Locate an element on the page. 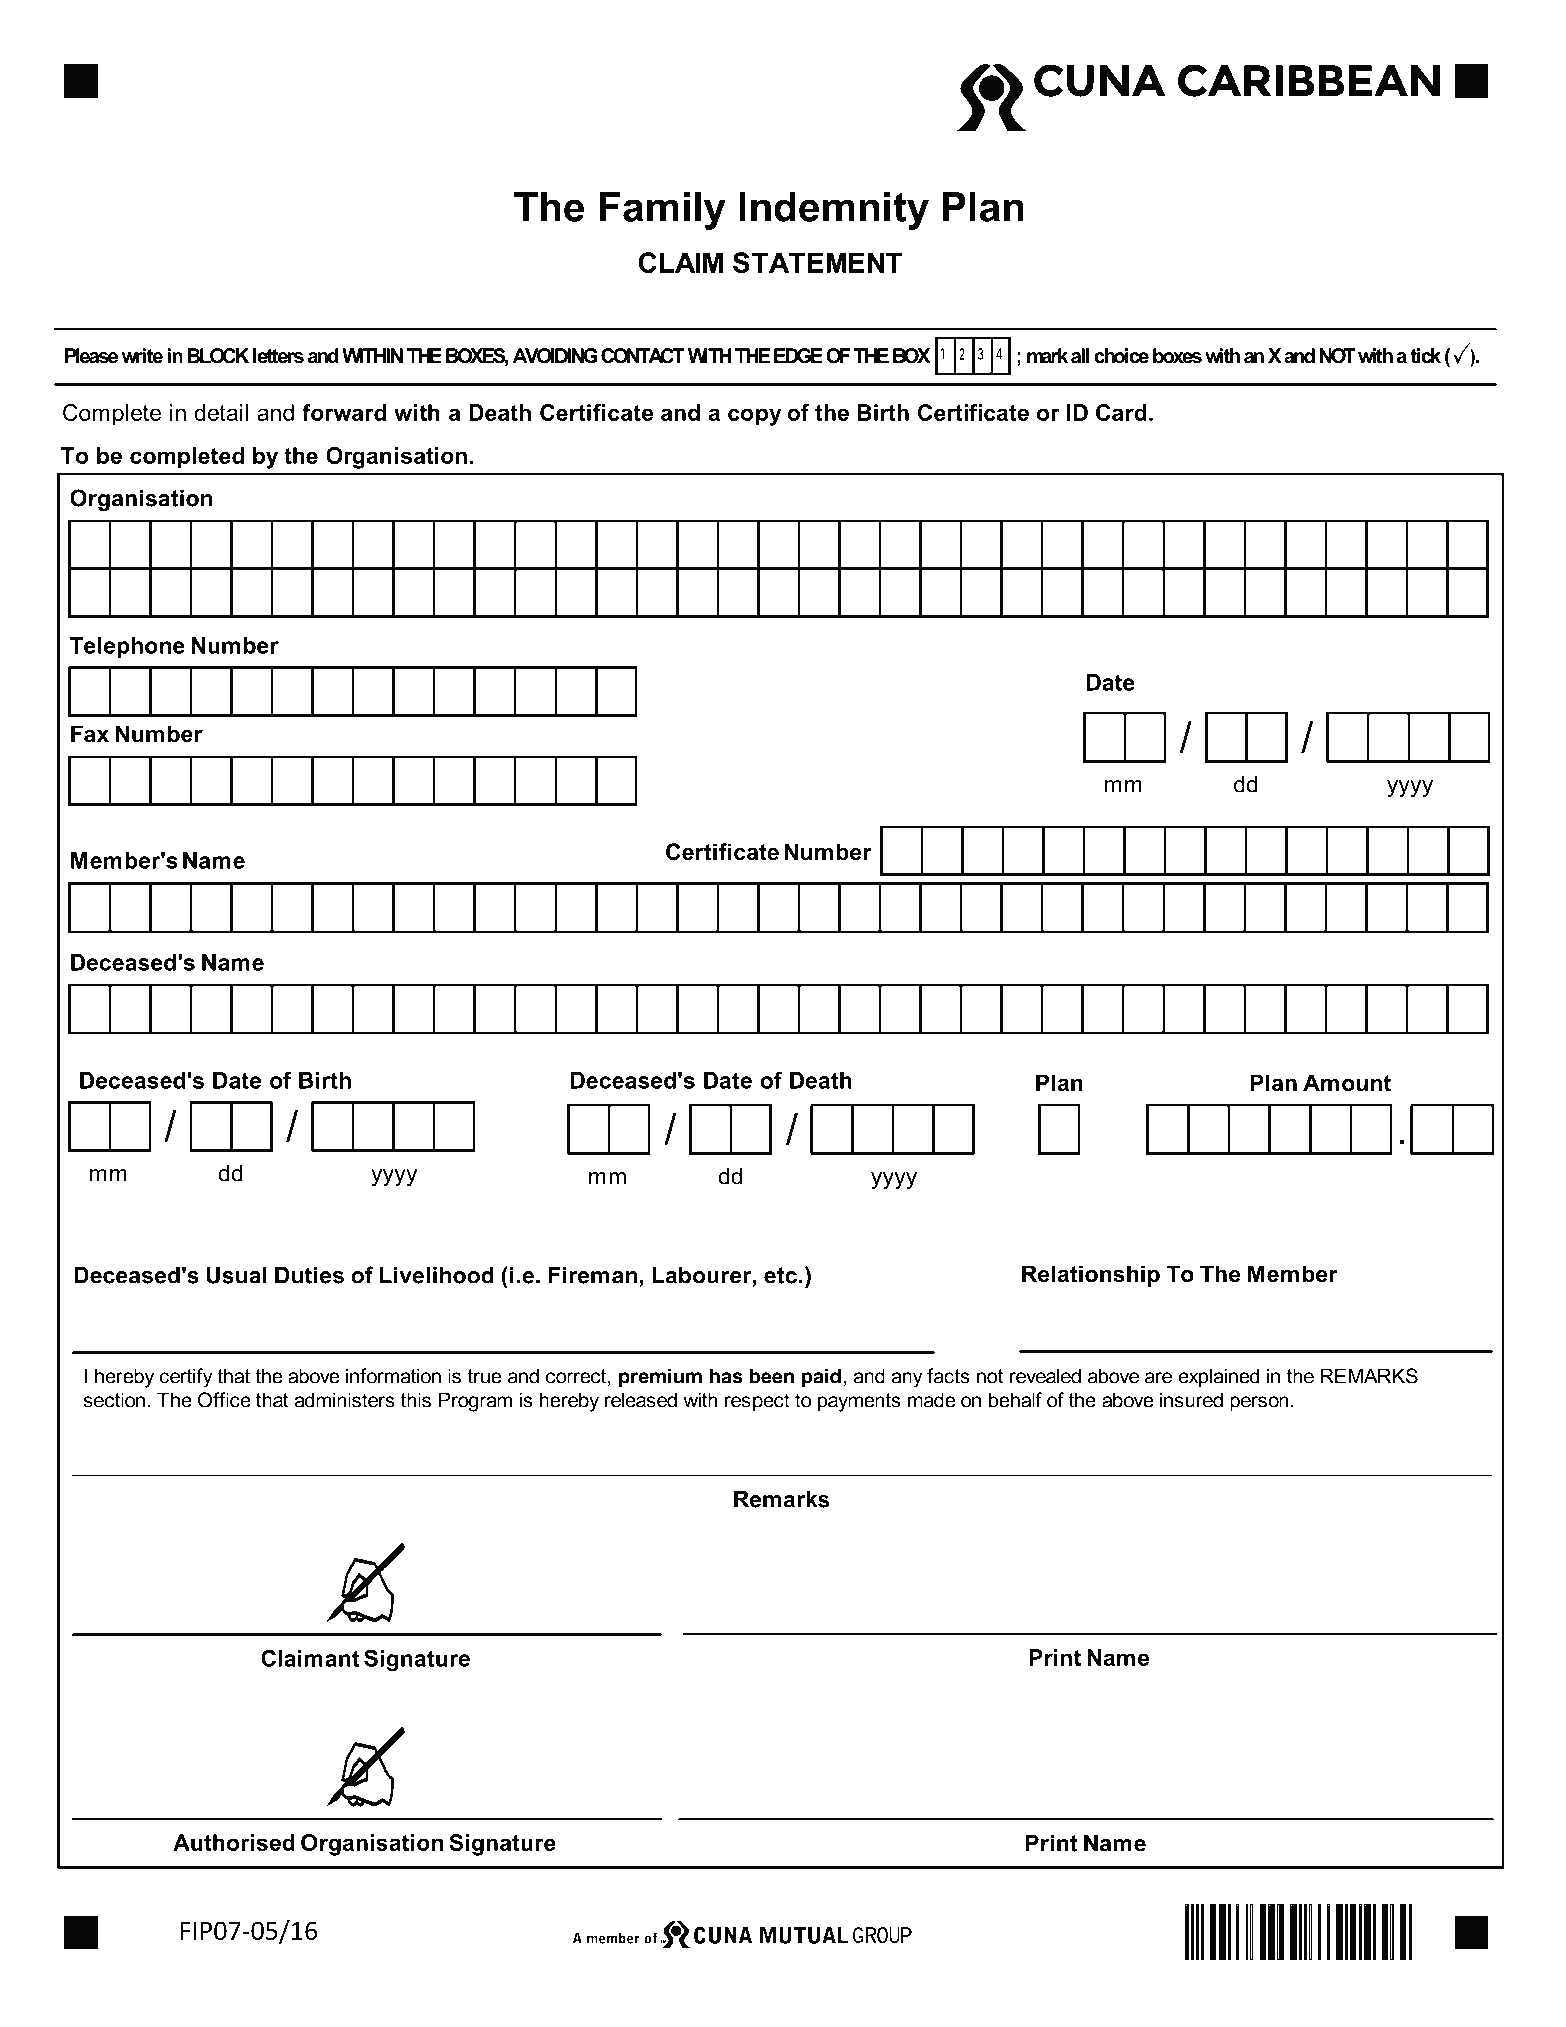 This page has height=2027, width=1566. Usual is located at coordinates (236, 1275).
